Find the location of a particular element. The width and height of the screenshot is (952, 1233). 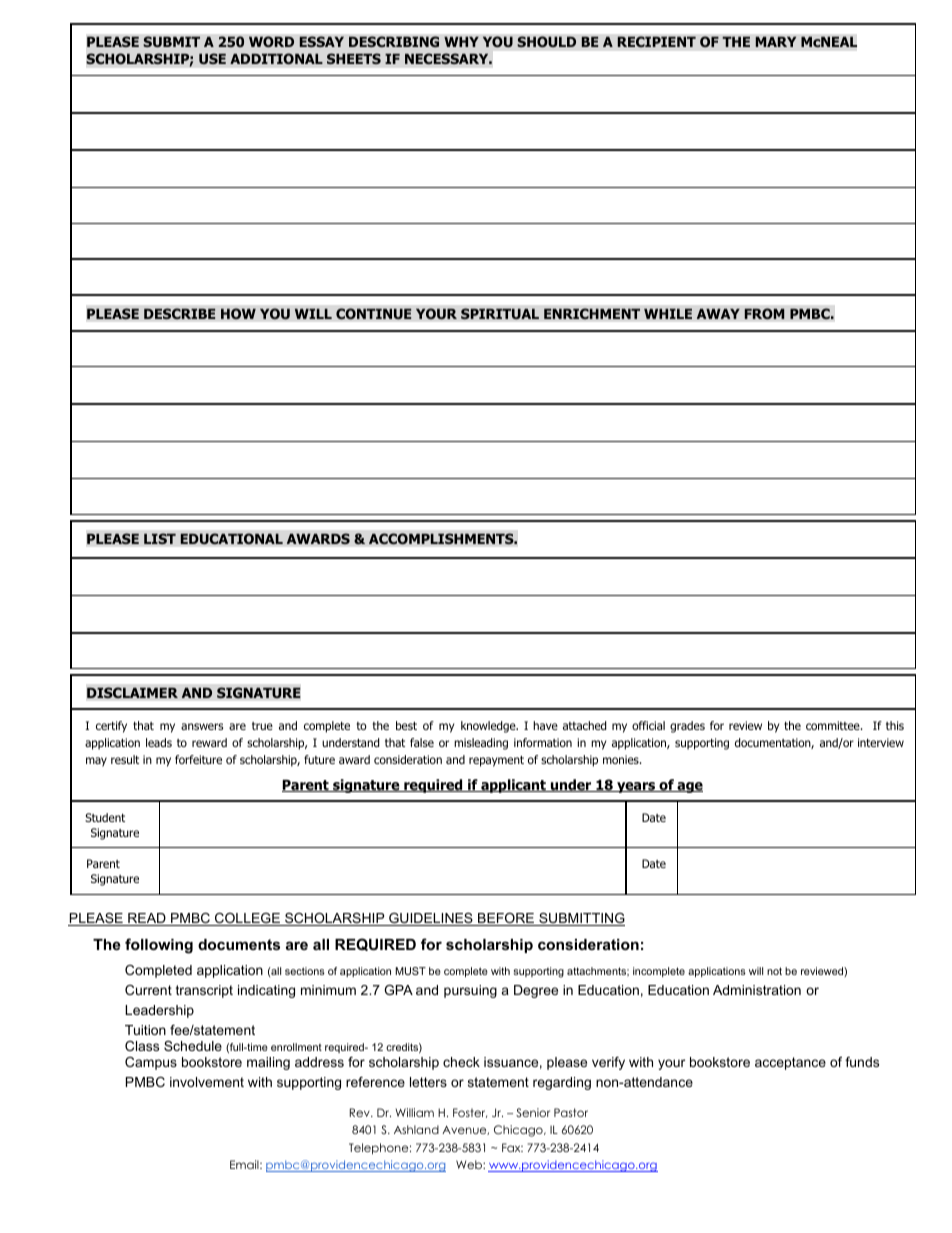

knowledge is located at coordinates (489, 727).
